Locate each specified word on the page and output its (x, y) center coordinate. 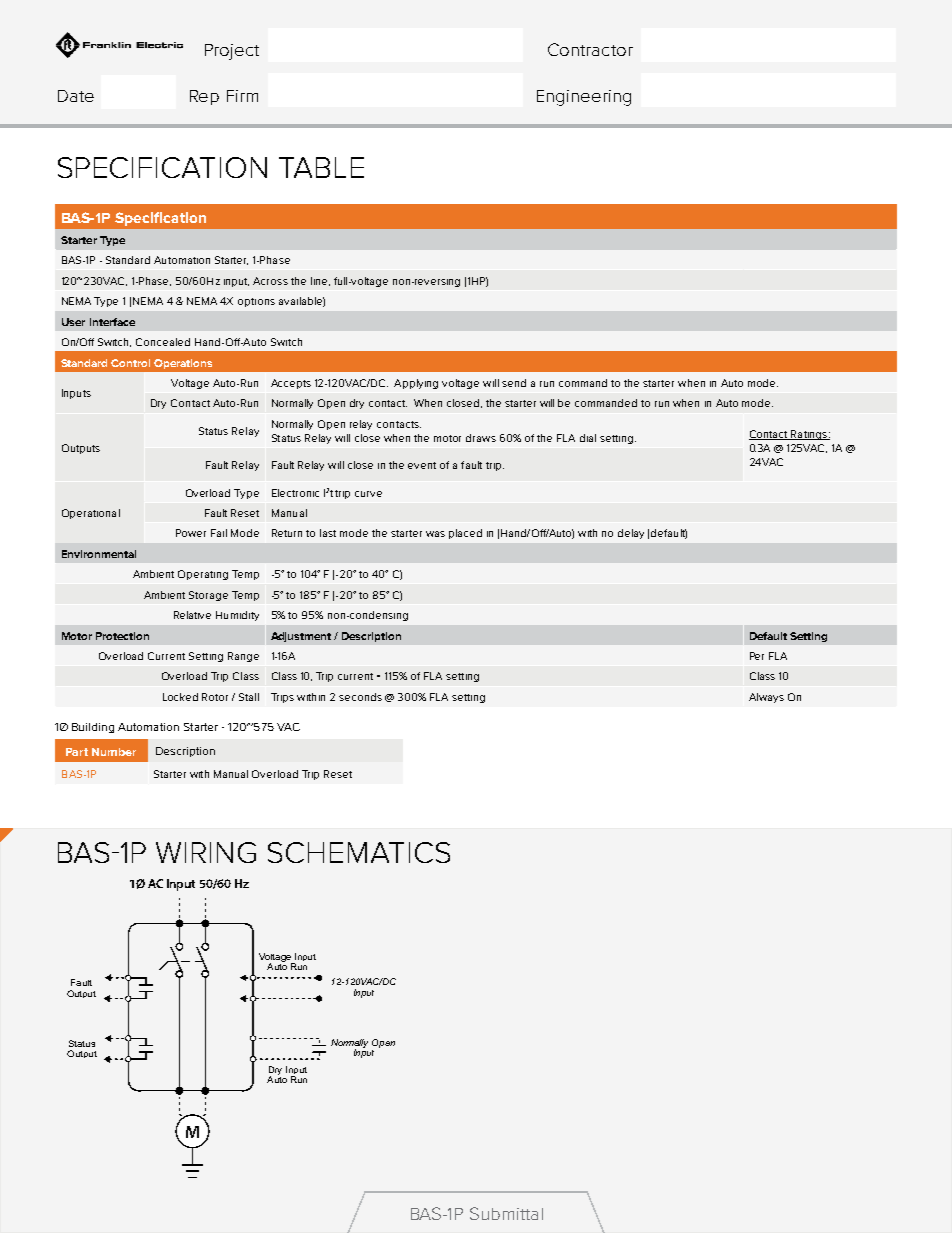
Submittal (506, 1213)
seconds (360, 697)
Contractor (590, 49)
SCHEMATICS (359, 852)
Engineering (584, 98)
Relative (192, 615)
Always (766, 698)
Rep (204, 97)
